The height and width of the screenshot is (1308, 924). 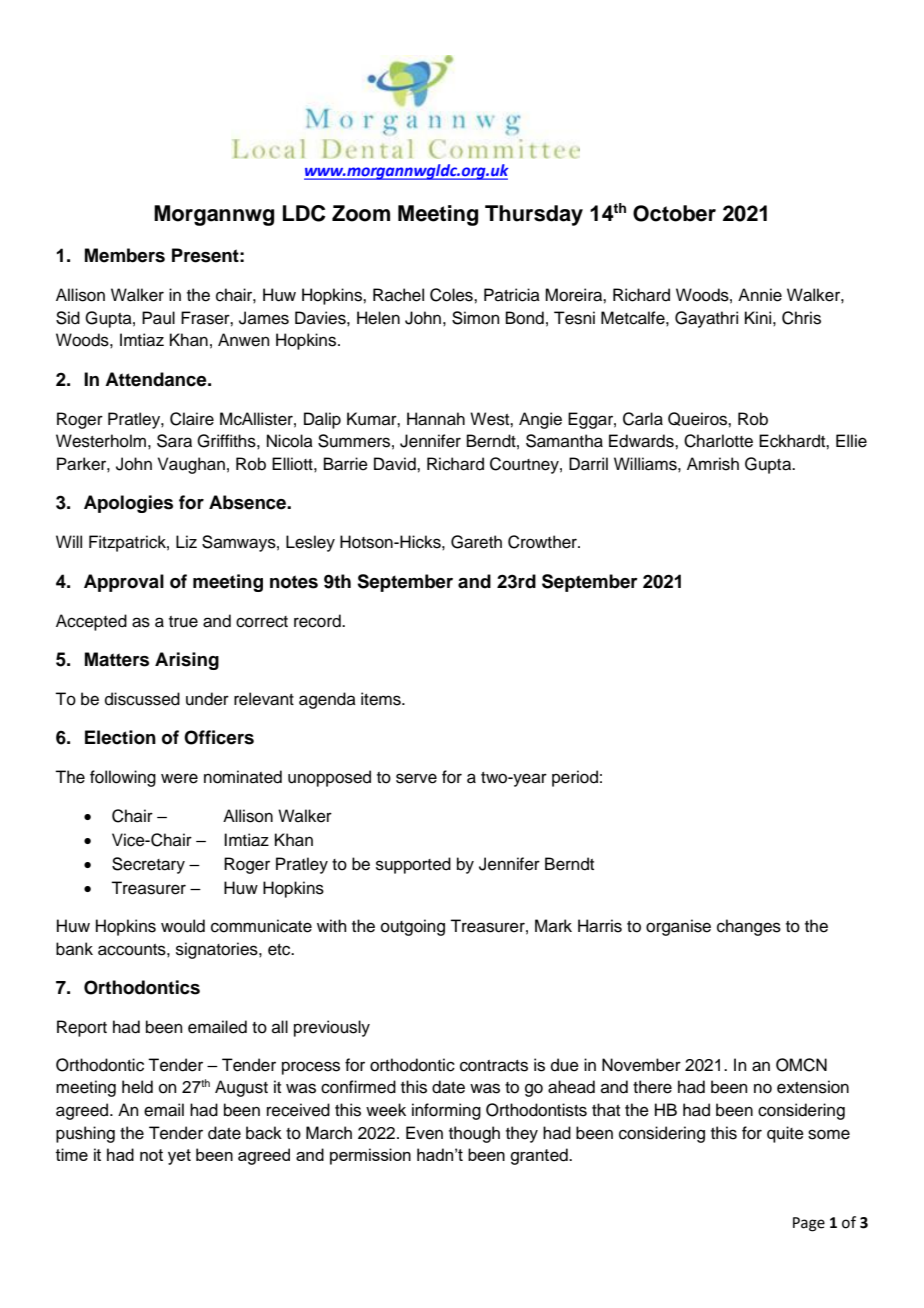 What do you see at coordinates (142, 699) in the screenshot?
I see `discussed` at bounding box center [142, 699].
